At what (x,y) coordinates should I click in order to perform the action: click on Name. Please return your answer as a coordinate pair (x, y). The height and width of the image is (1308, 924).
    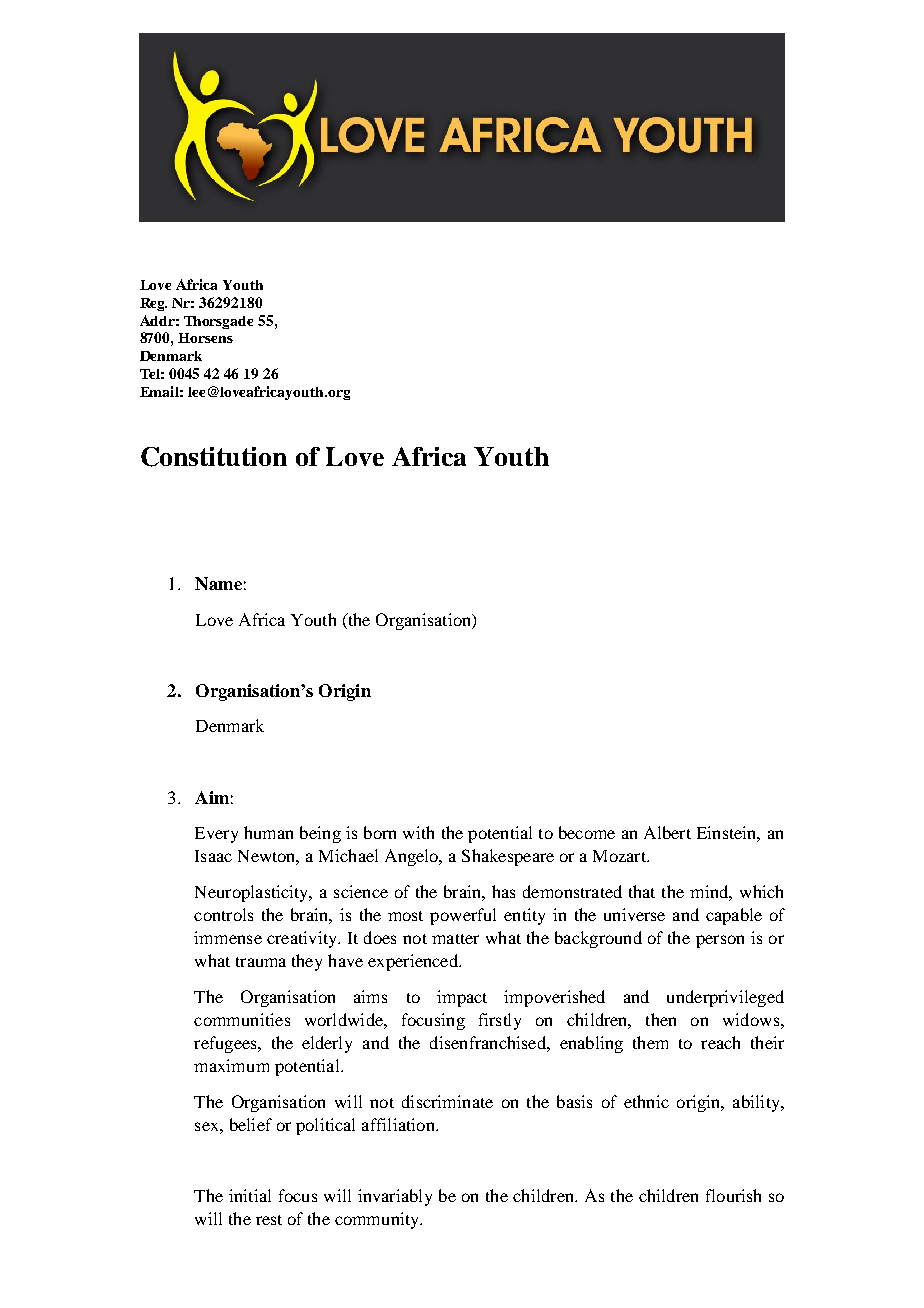
    Looking at the image, I should click on (218, 583).
